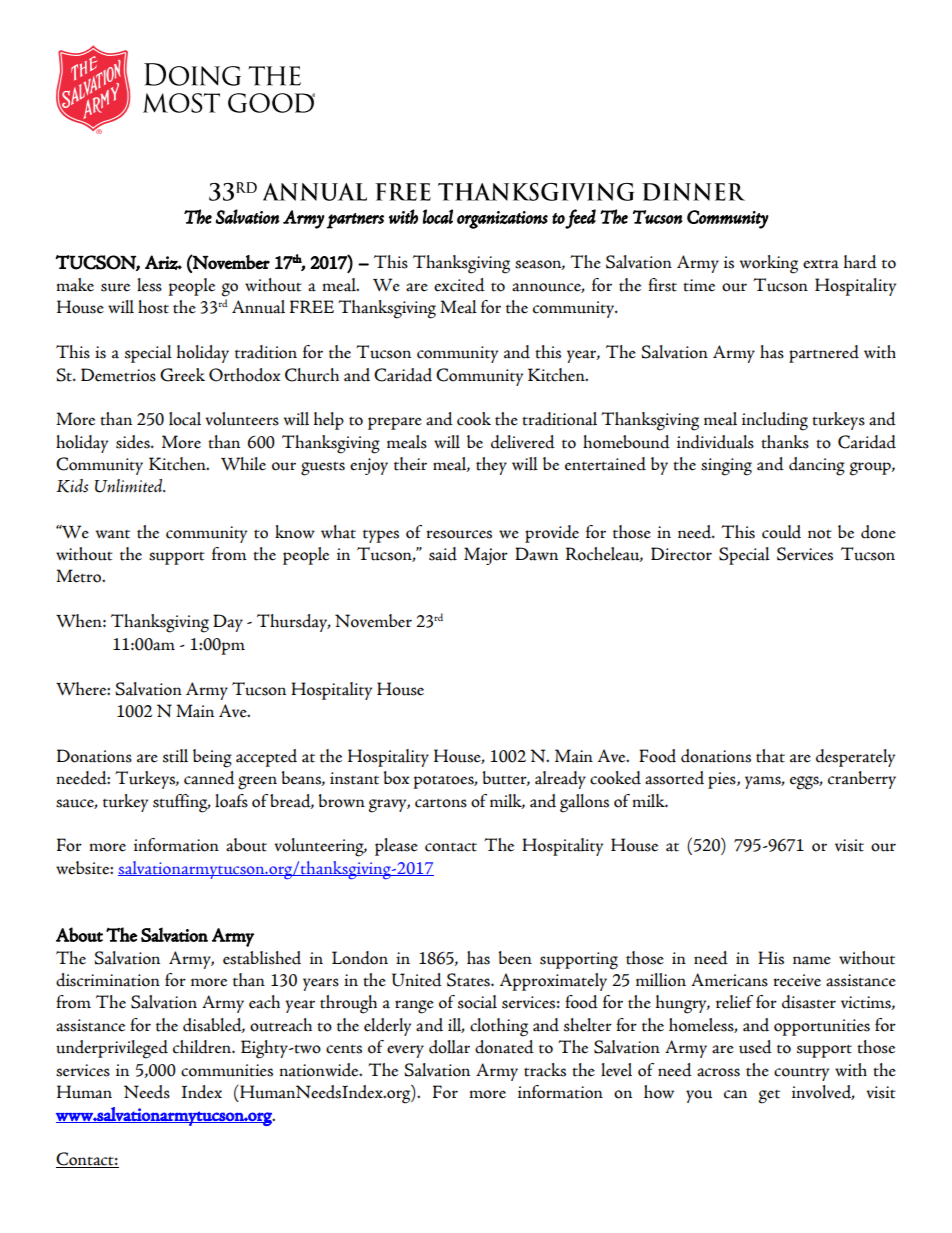 The height and width of the screenshot is (1233, 952). What do you see at coordinates (769, 264) in the screenshot?
I see `working` at bounding box center [769, 264].
